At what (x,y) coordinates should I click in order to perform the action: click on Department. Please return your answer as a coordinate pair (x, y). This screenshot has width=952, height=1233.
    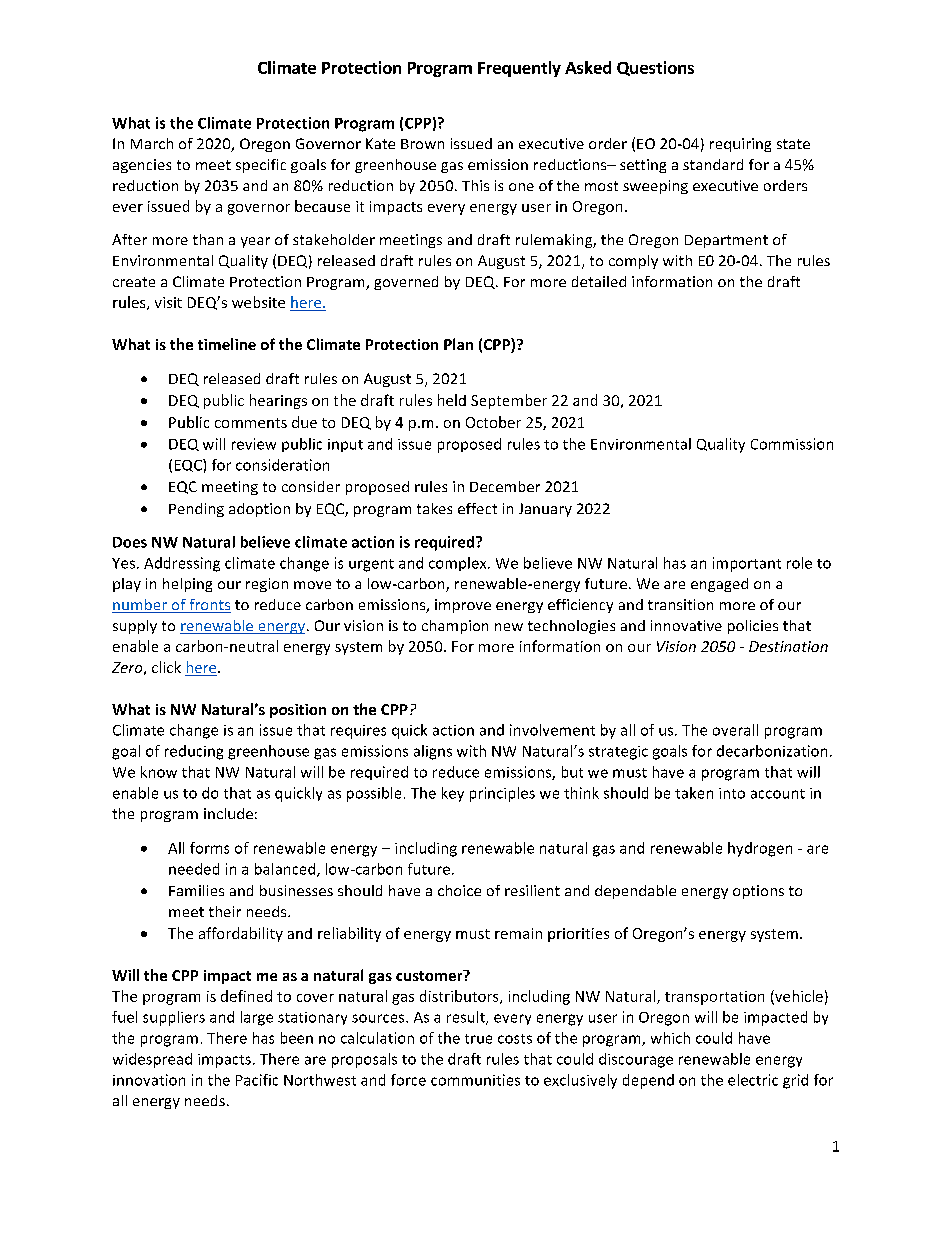
    Looking at the image, I should click on (726, 241).
